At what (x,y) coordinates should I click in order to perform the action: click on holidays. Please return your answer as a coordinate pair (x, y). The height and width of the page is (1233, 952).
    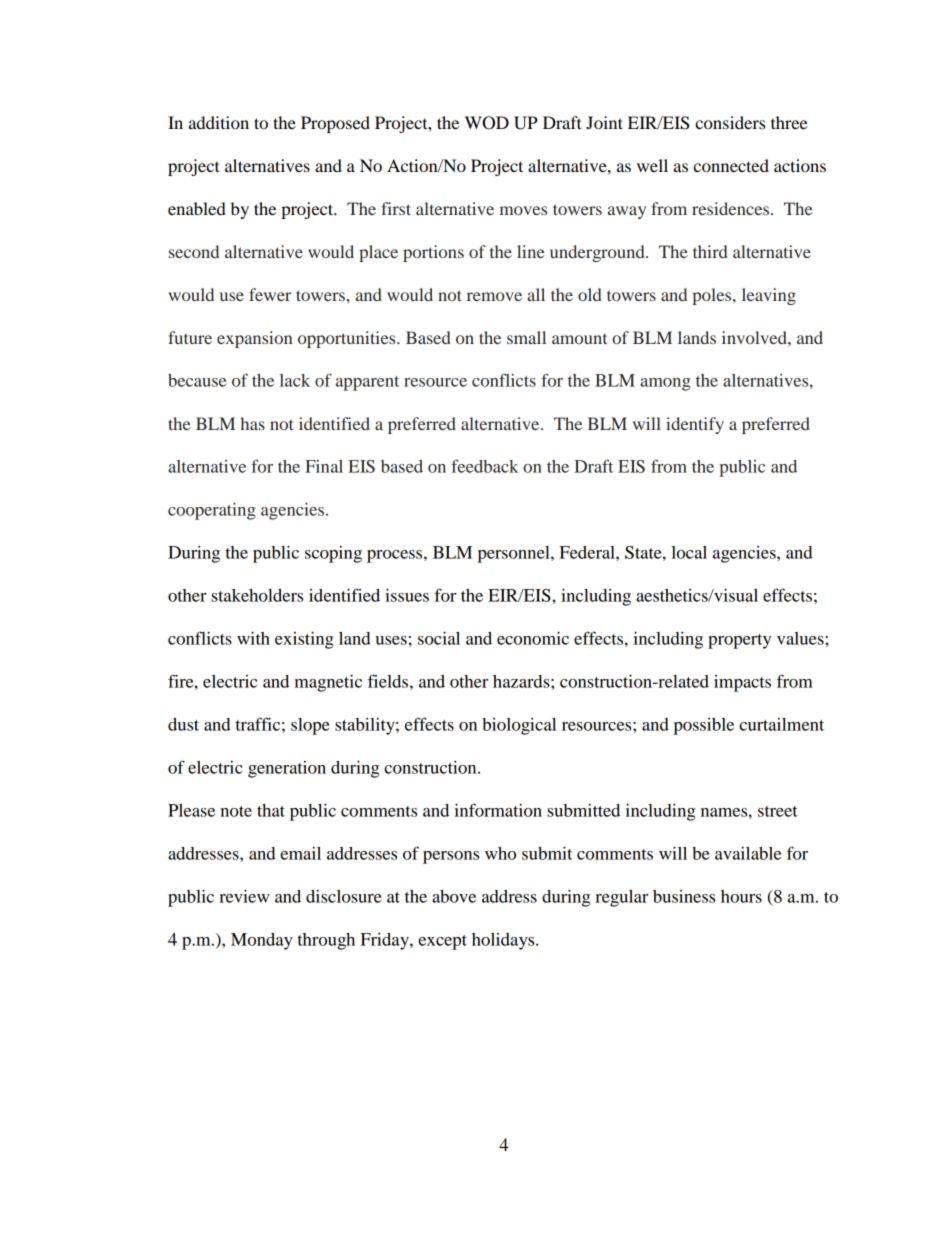
    Looking at the image, I should click on (504, 941).
